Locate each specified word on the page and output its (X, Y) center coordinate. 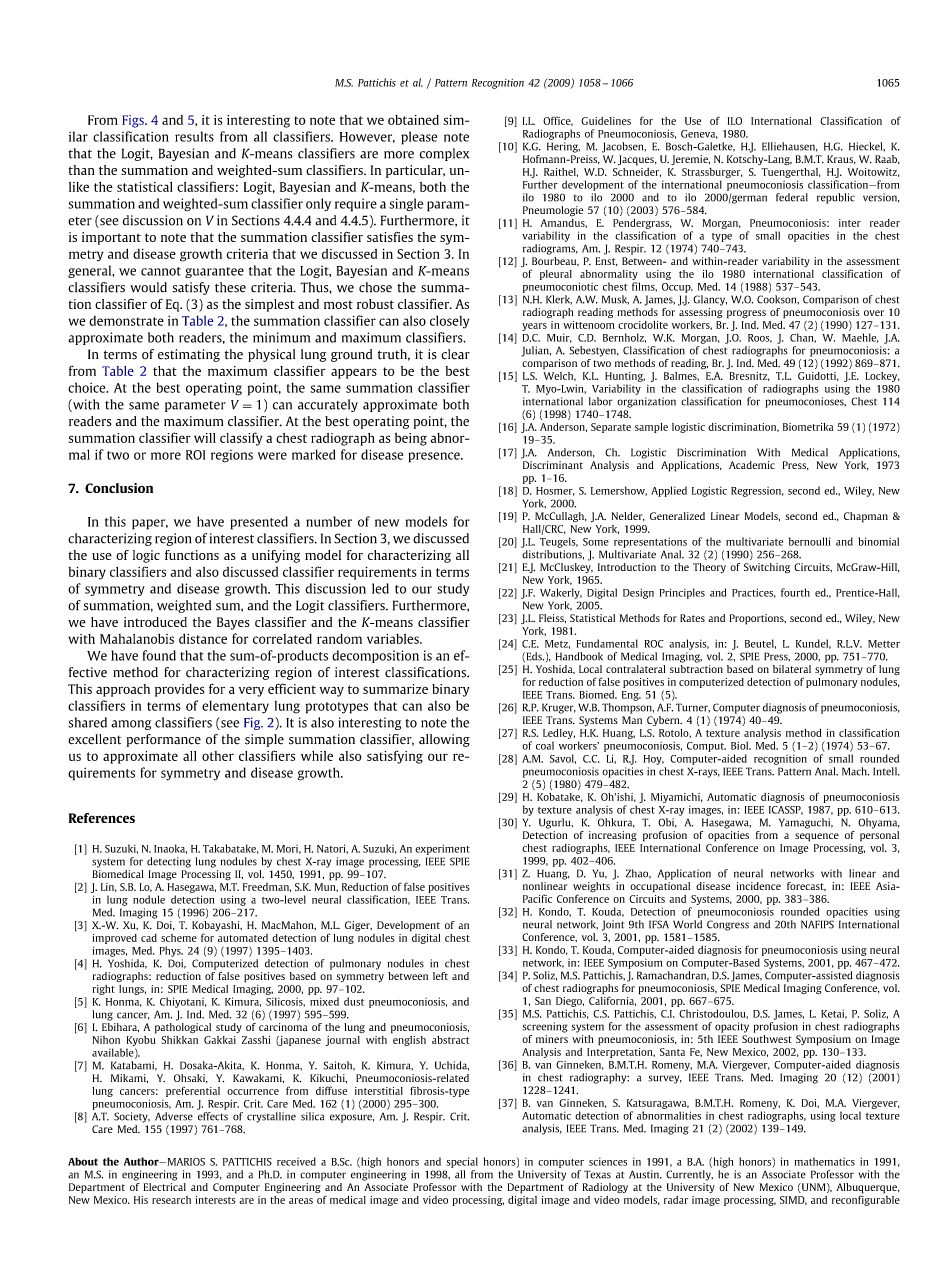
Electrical (165, 1185)
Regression (757, 492)
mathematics (825, 1161)
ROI (195, 455)
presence (435, 457)
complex (444, 154)
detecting (169, 862)
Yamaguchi (806, 823)
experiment (442, 849)
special (462, 1162)
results (194, 136)
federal (792, 197)
